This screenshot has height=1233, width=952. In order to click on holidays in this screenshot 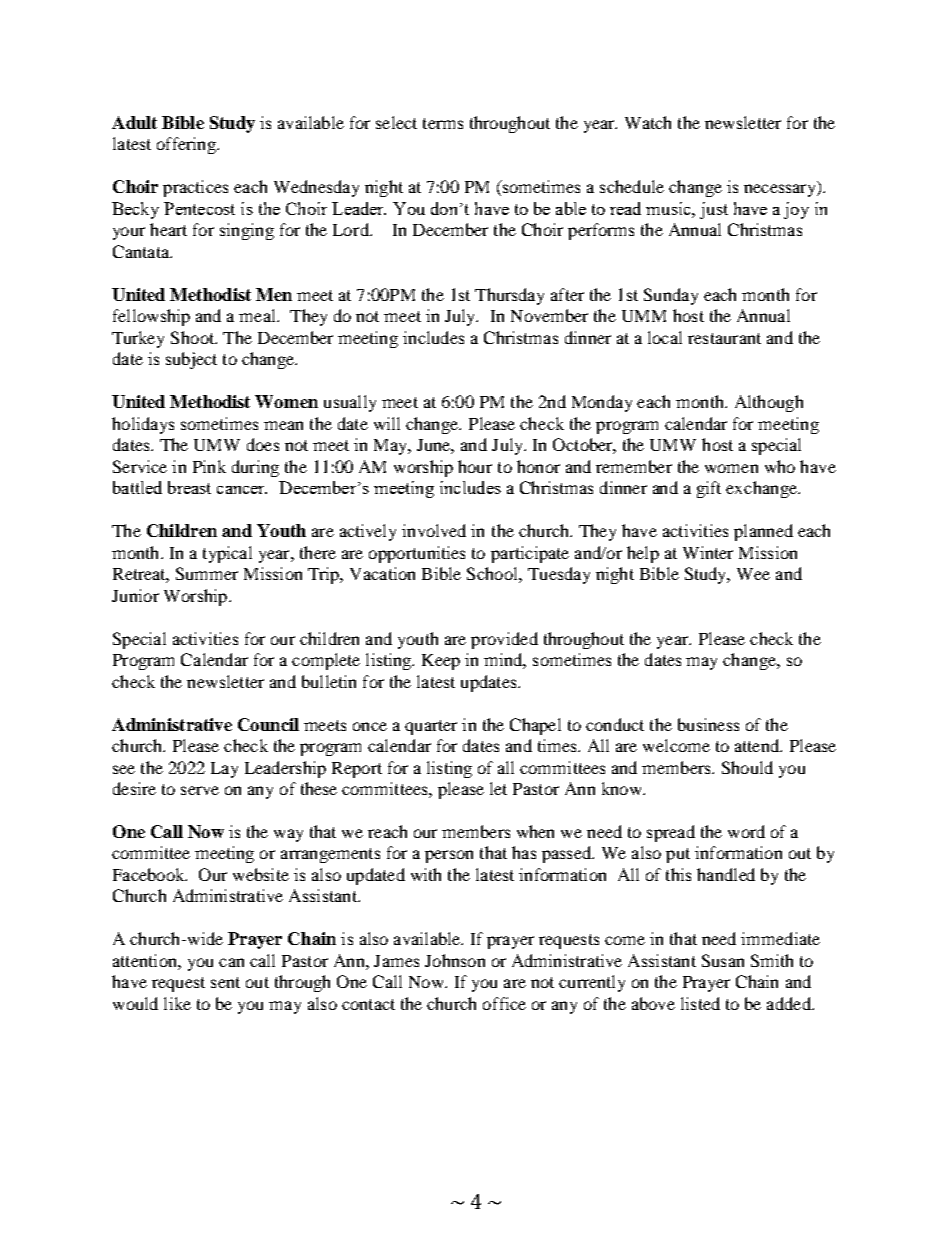, I will do `click(143, 425)`.
